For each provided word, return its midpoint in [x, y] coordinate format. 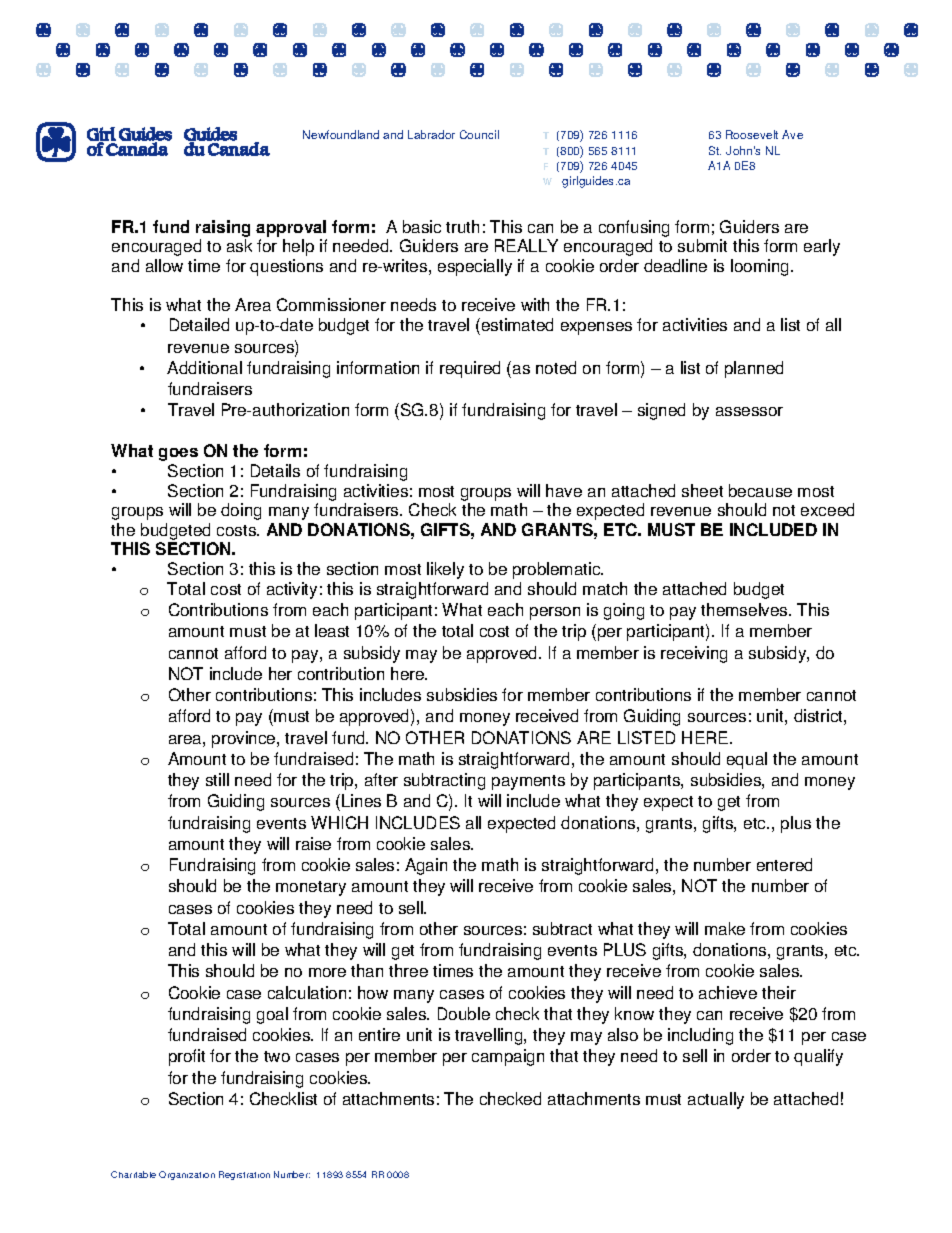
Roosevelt [752, 134]
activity [292, 590]
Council [479, 134]
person [555, 613]
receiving [694, 654]
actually [716, 1100]
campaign [508, 1057]
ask [239, 245]
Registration [244, 1175]
